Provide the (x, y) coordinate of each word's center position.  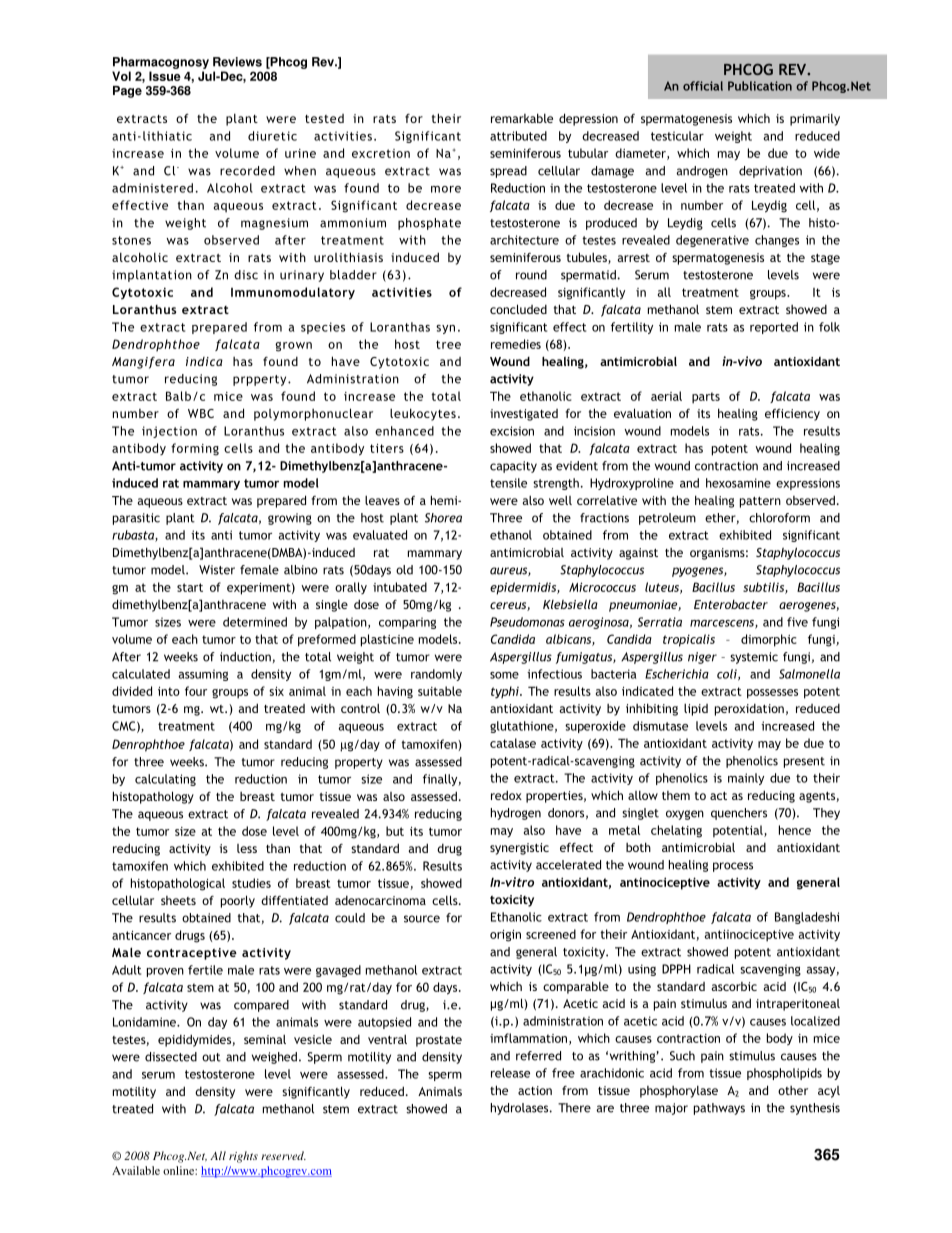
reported (774, 328)
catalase (513, 743)
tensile (508, 483)
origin (505, 936)
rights (243, 1157)
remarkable (522, 118)
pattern (760, 502)
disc (246, 275)
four (196, 691)
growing (290, 519)
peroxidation (749, 710)
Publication (760, 86)
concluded (518, 309)
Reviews (237, 62)
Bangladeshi (807, 918)
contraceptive (192, 954)
